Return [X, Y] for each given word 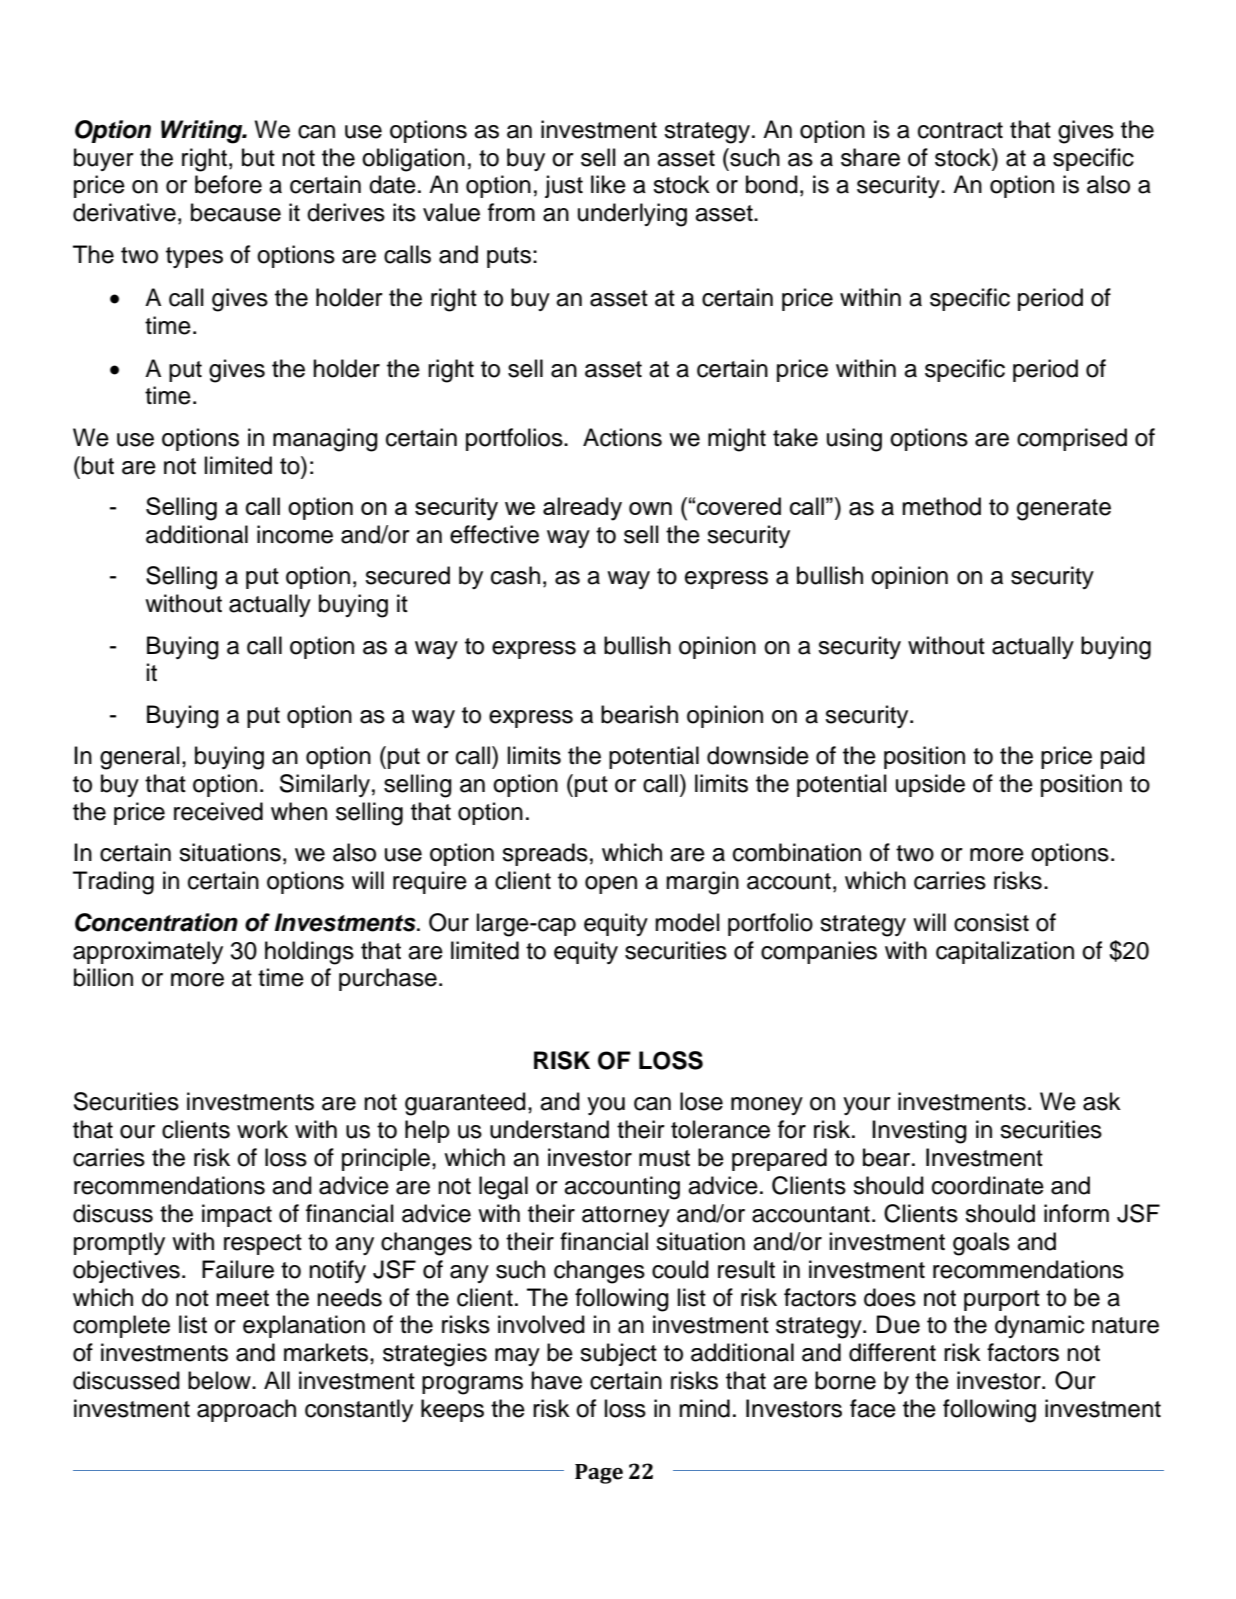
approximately [148, 952]
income [295, 534]
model [687, 922]
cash [515, 575]
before [228, 184]
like [608, 184]
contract [960, 130]
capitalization [1005, 952]
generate [1064, 510]
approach [246, 1410]
